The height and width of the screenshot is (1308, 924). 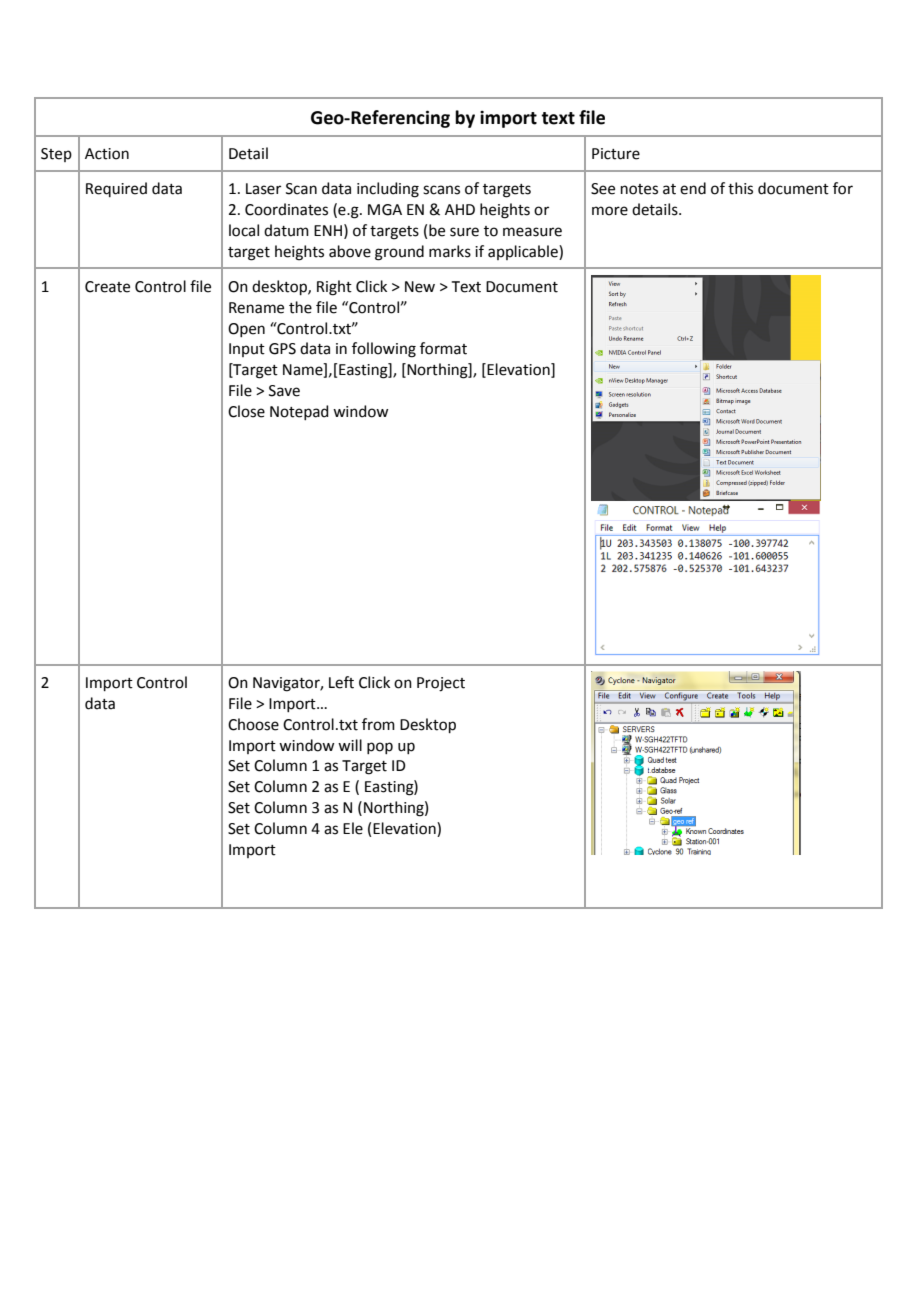 What do you see at coordinates (246, 411) in the screenshot?
I see `Close` at bounding box center [246, 411].
